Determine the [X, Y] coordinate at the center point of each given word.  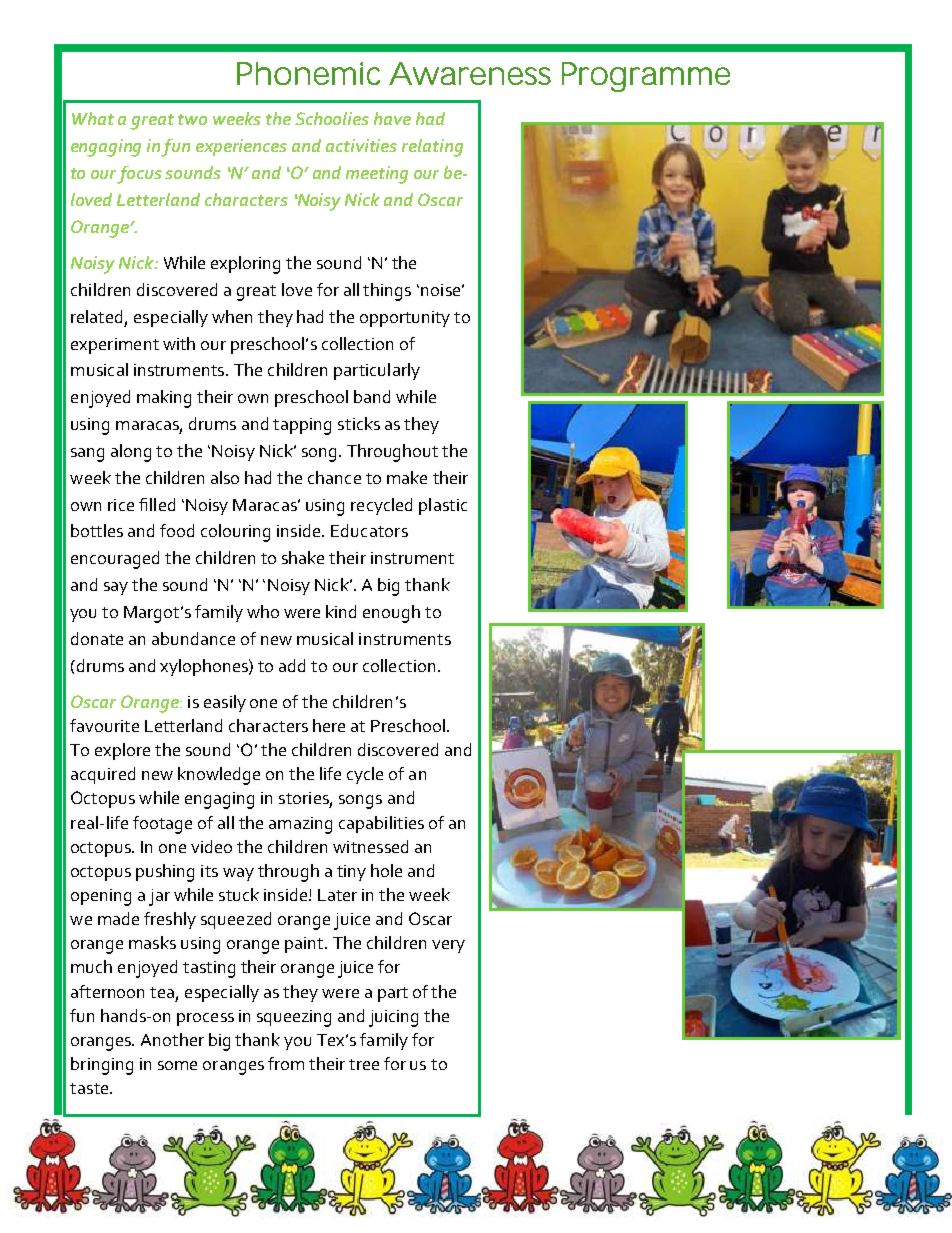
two [192, 119]
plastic [443, 506]
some [177, 1065]
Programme [646, 77]
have [392, 118]
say [116, 588]
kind [341, 611]
